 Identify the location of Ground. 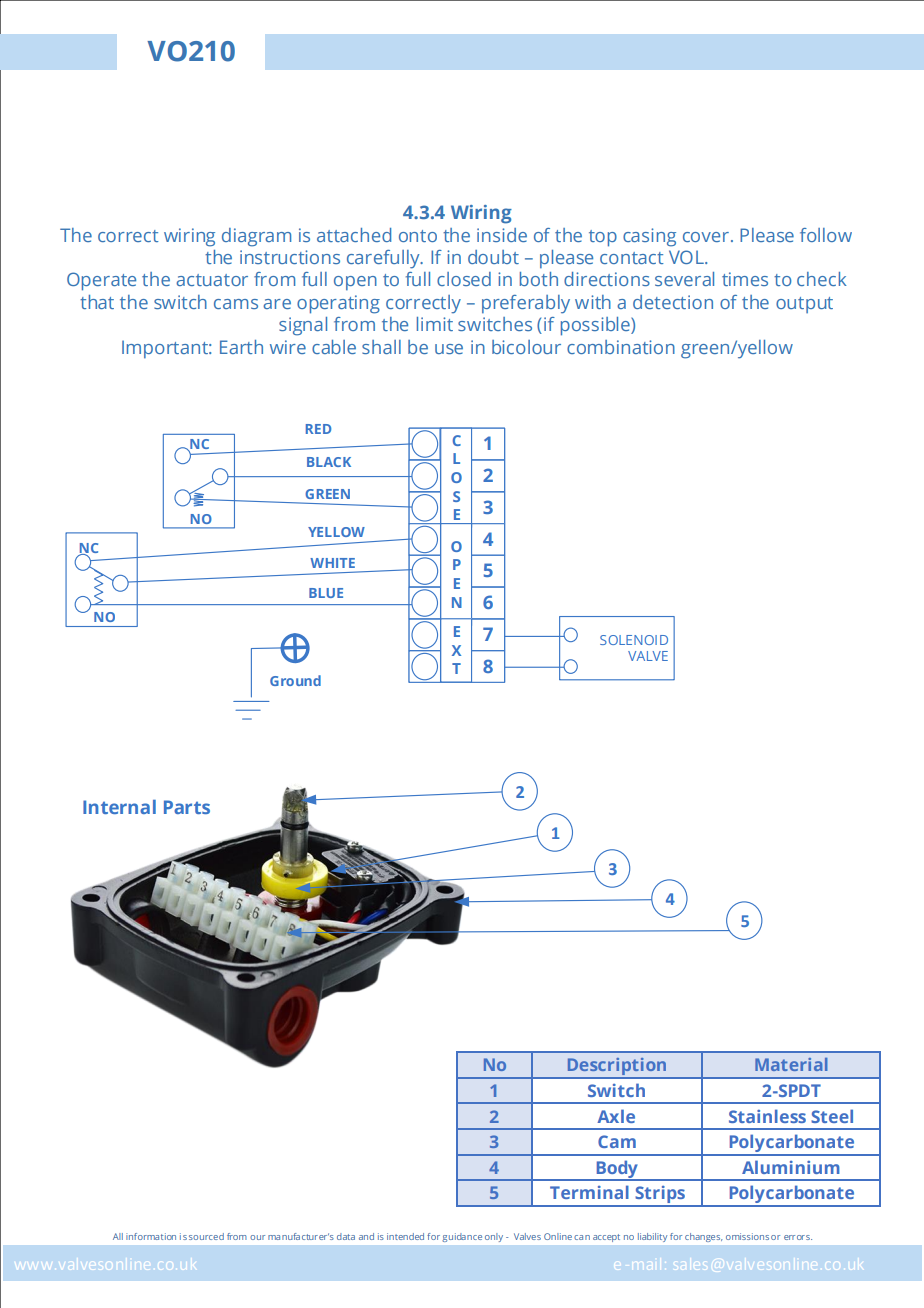
(295, 680).
